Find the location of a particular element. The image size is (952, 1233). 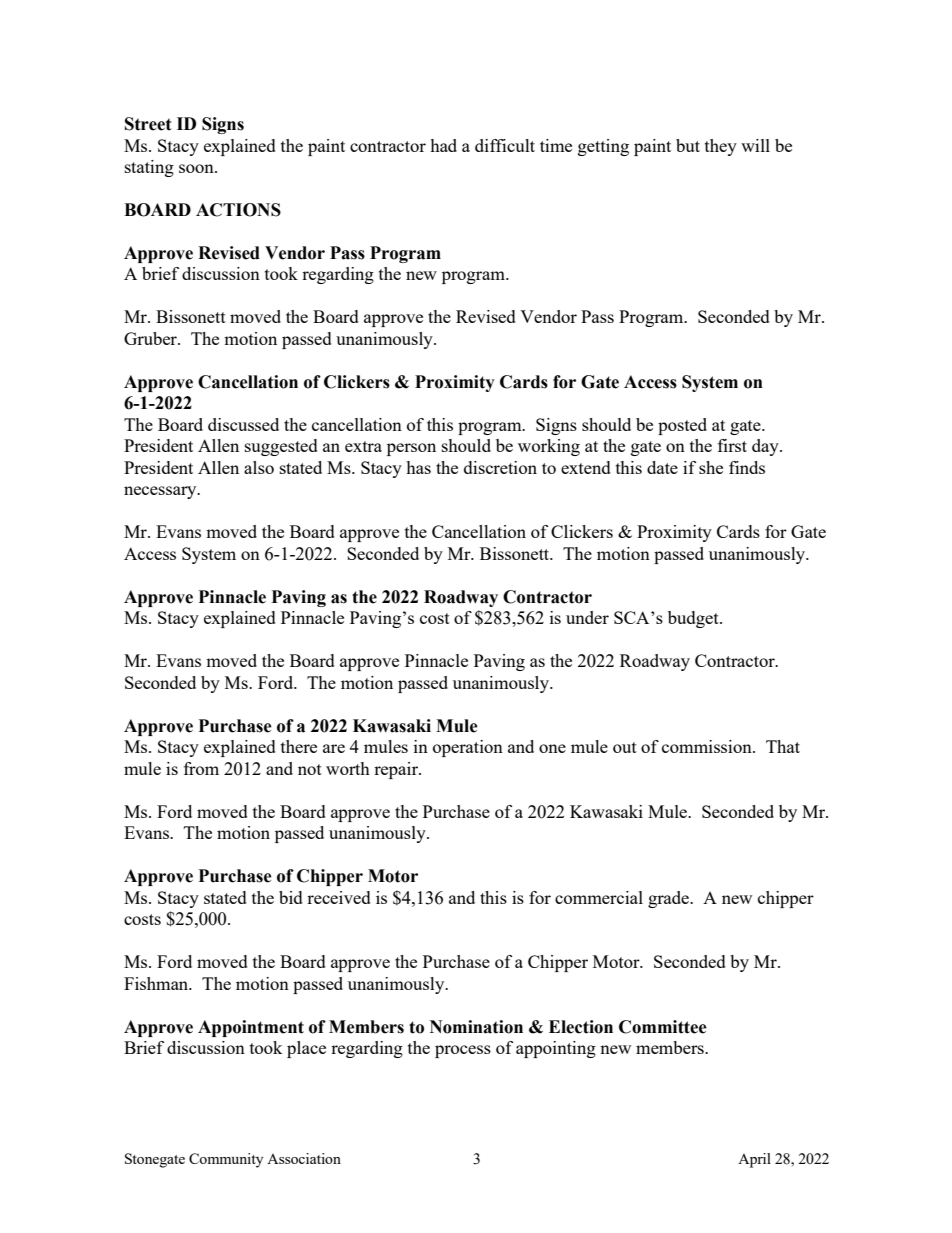

they is located at coordinates (721, 147).
